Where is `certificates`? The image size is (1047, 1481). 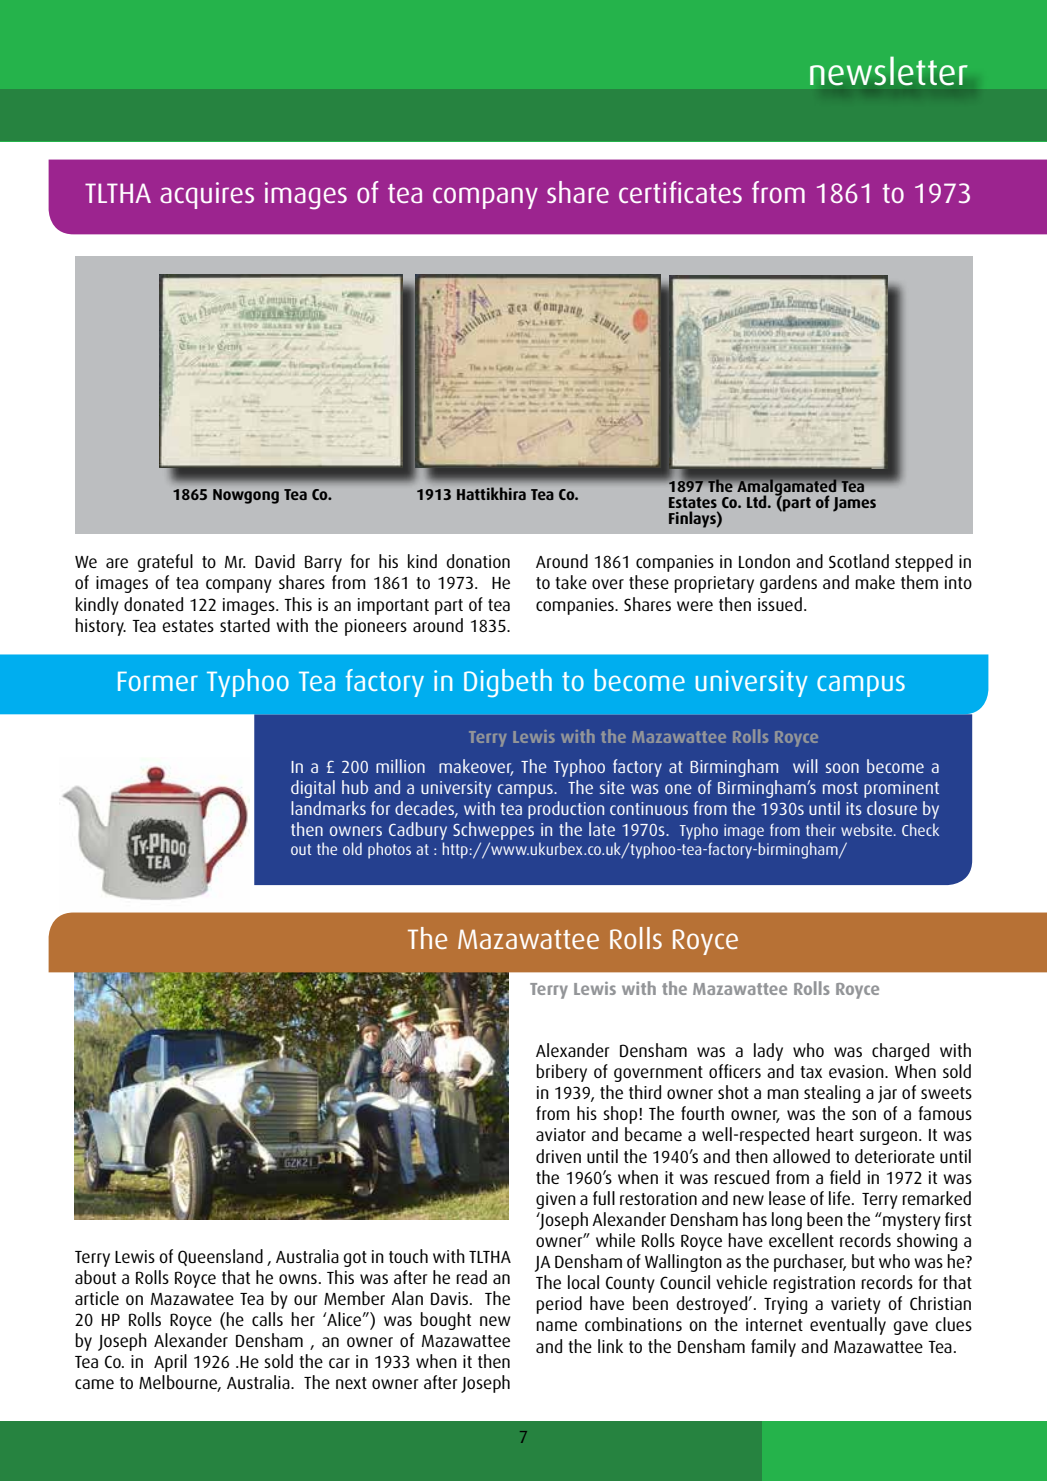 certificates is located at coordinates (680, 192).
